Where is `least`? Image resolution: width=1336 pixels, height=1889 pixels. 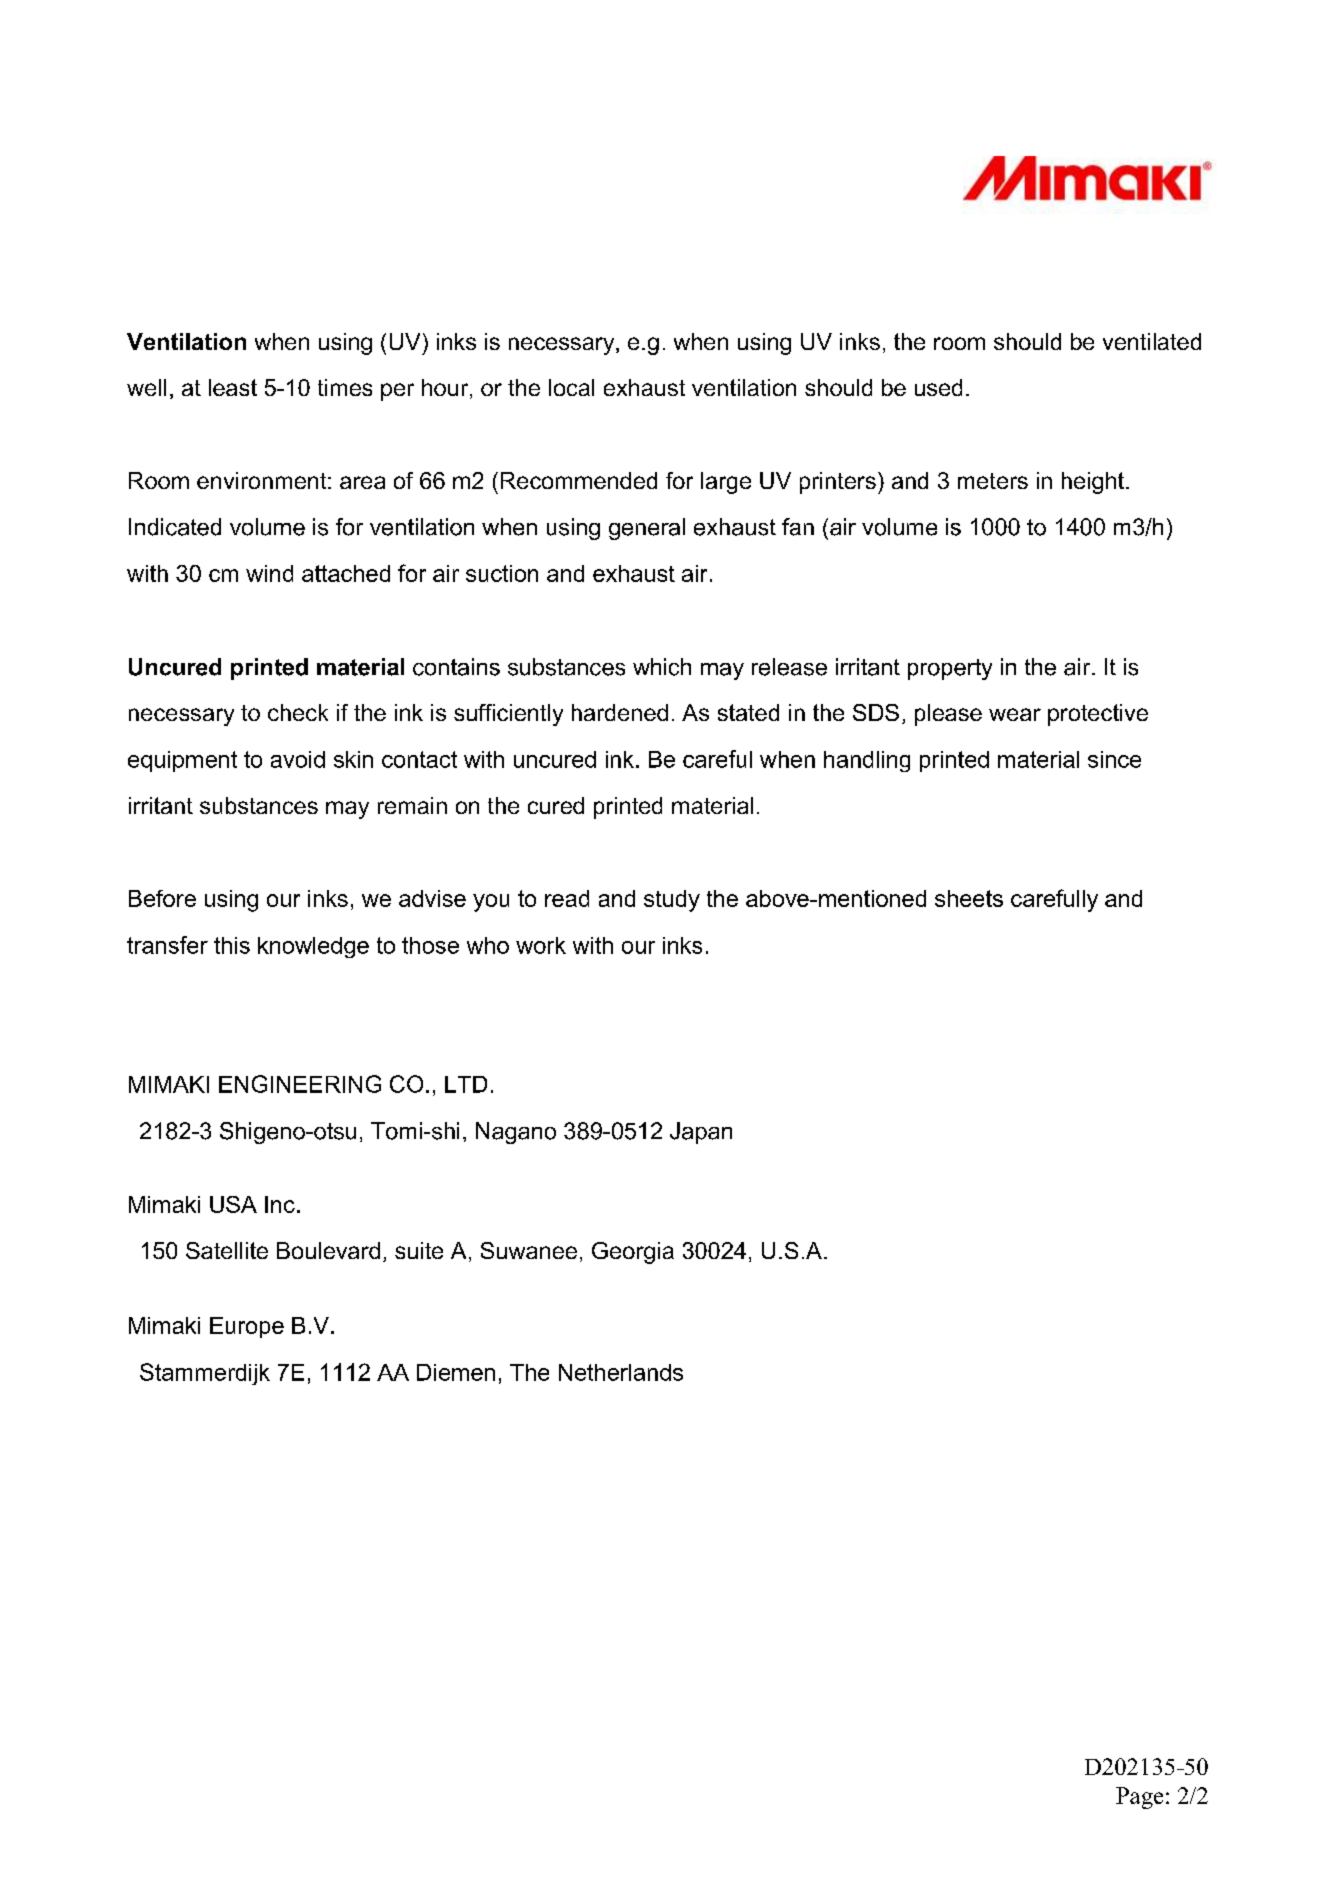
least is located at coordinates (233, 387).
